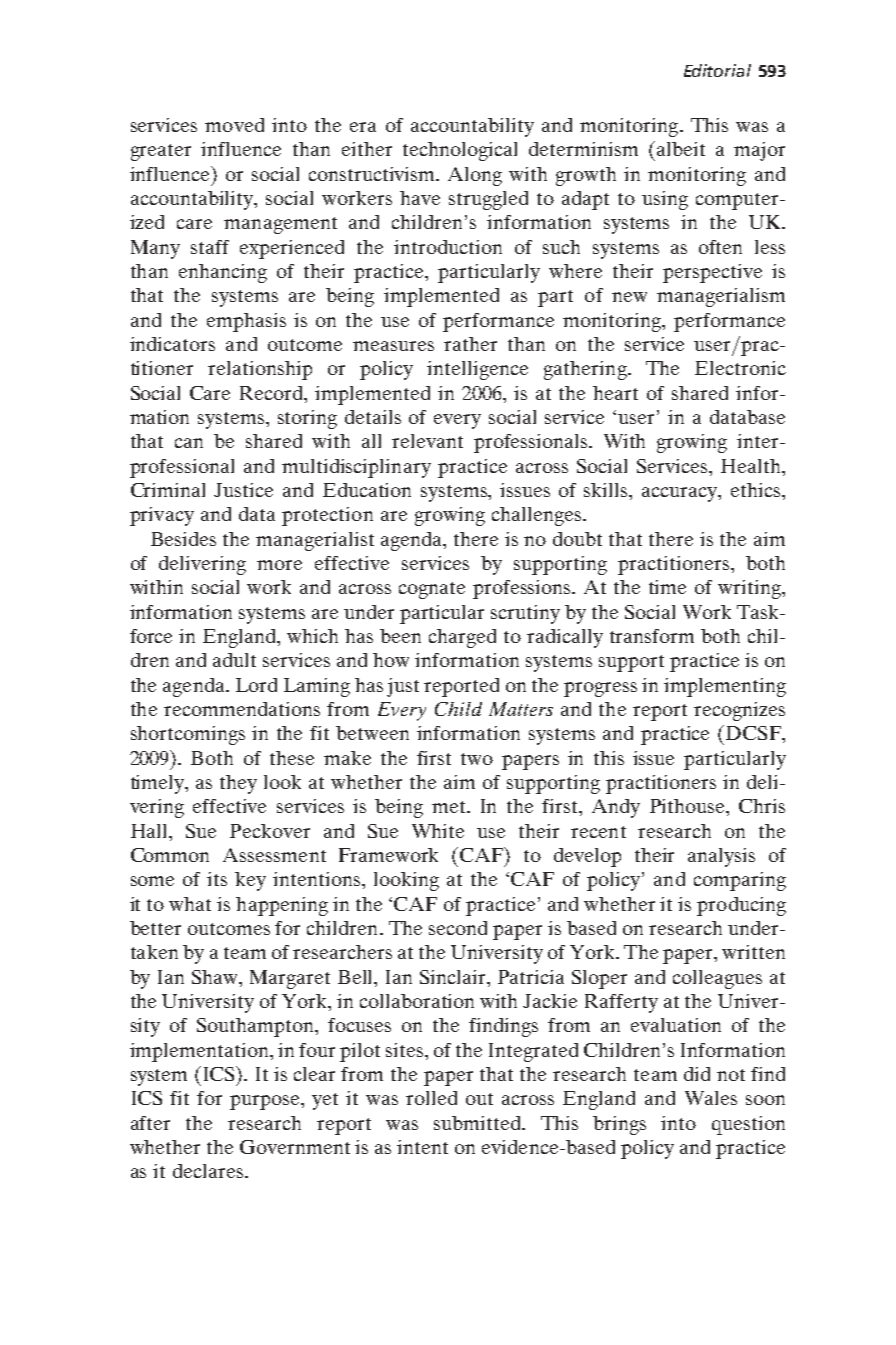  I want to click on charged, so click(462, 638).
